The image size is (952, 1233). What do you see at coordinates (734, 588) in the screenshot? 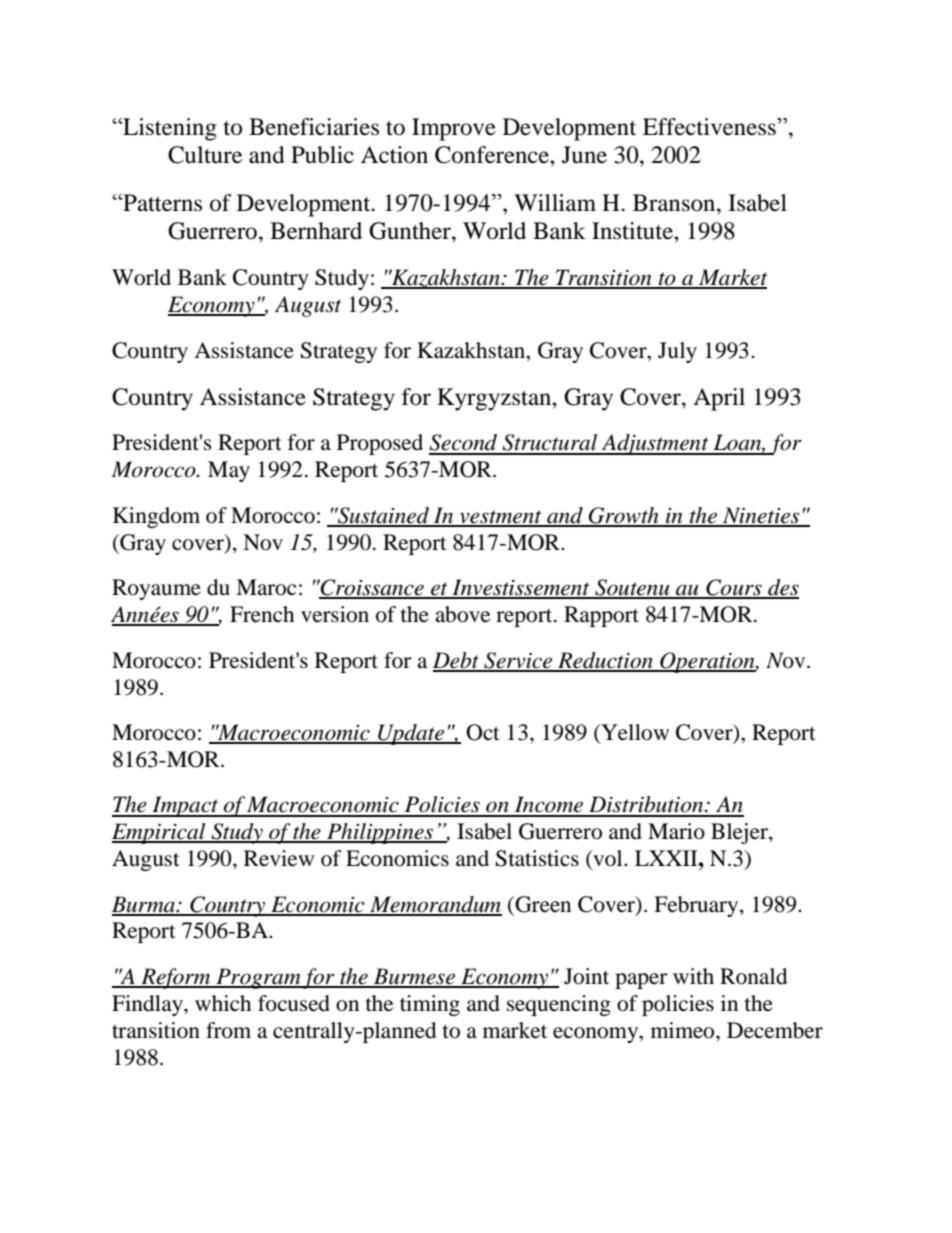
I see `Cours` at bounding box center [734, 588].
